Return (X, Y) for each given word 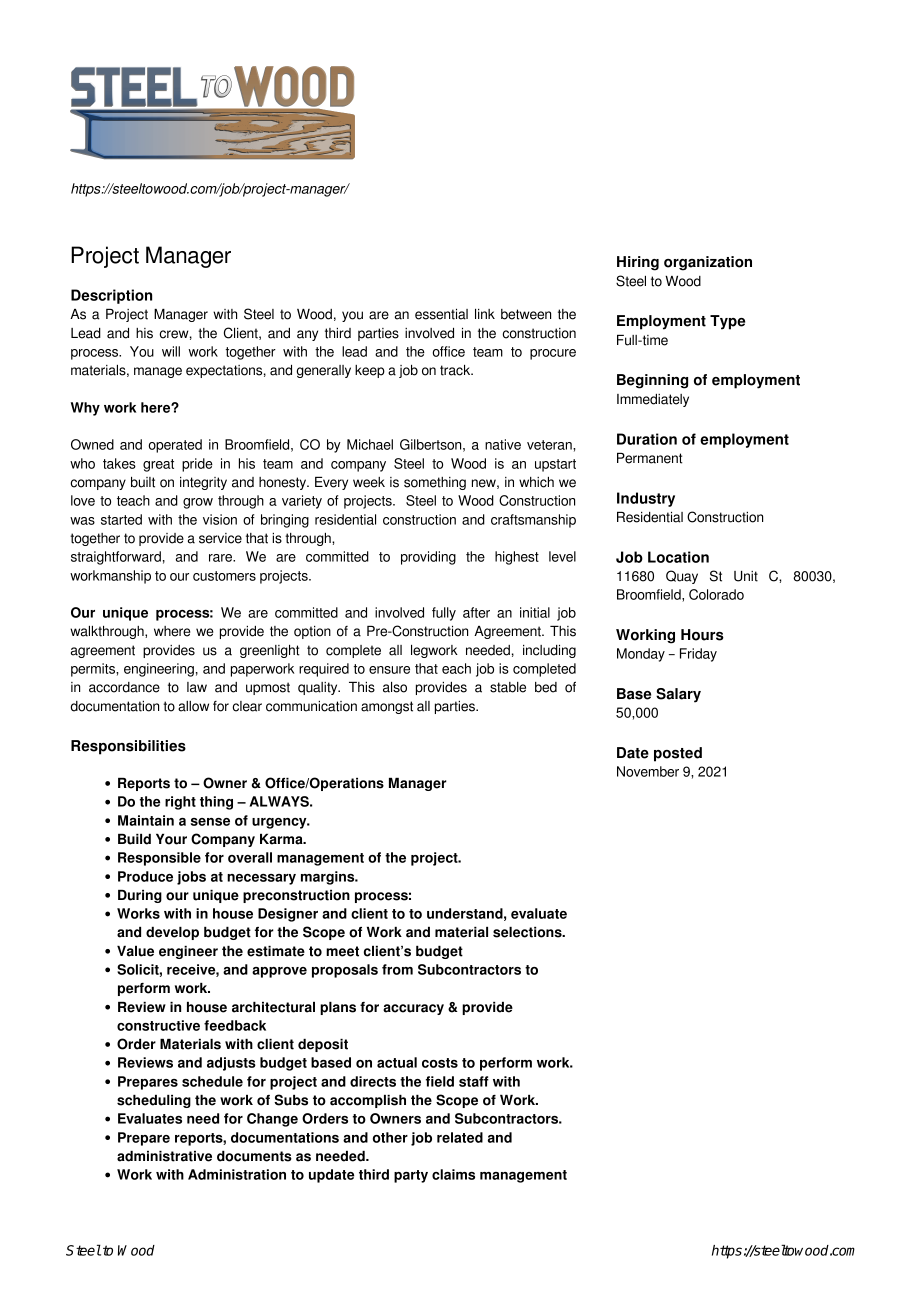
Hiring (638, 263)
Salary (678, 695)
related (460, 1137)
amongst (387, 707)
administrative (164, 1156)
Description (111, 296)
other (390, 1137)
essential (441, 314)
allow (193, 706)
